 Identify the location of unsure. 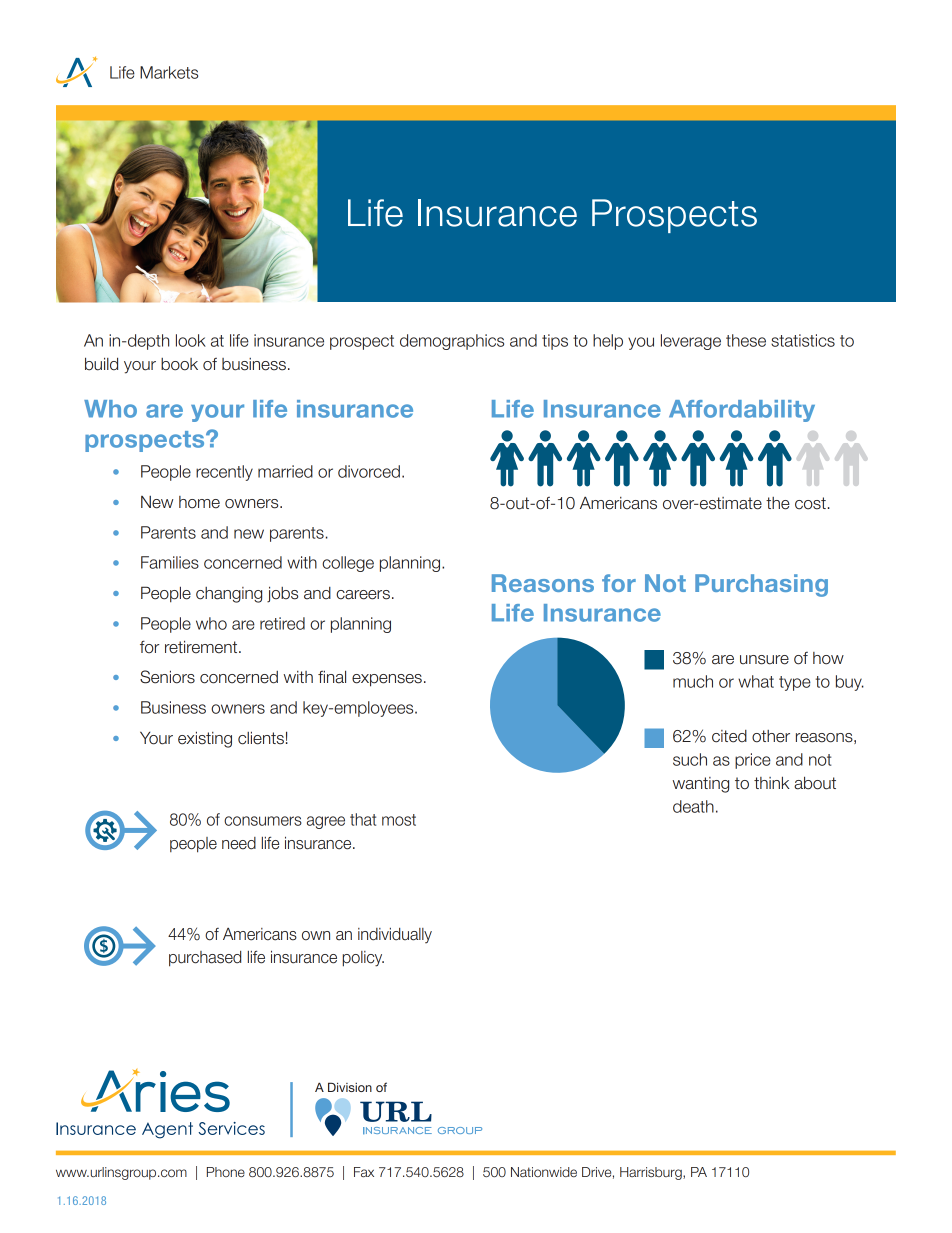
(764, 660).
